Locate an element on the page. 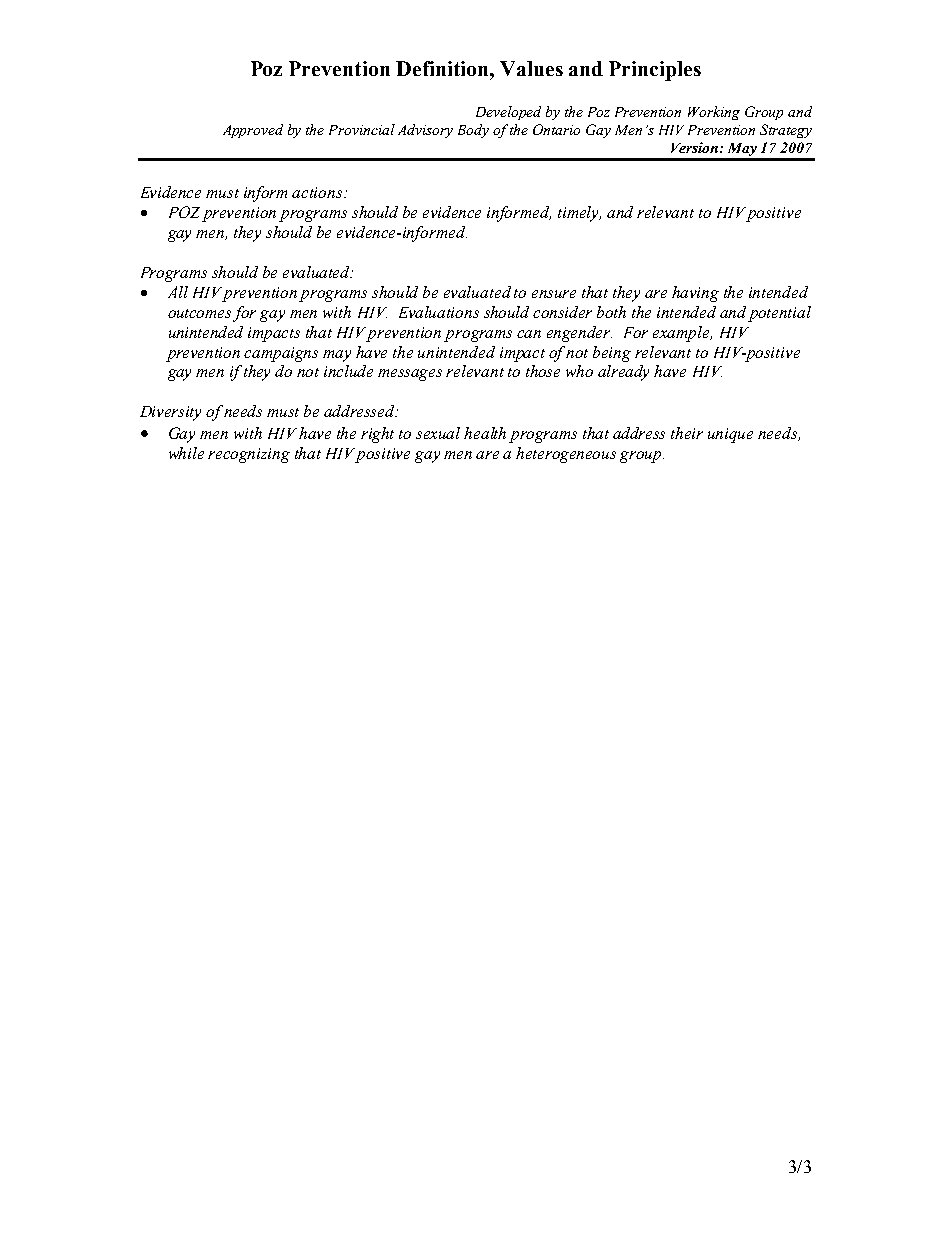  Definition is located at coordinates (443, 68).
